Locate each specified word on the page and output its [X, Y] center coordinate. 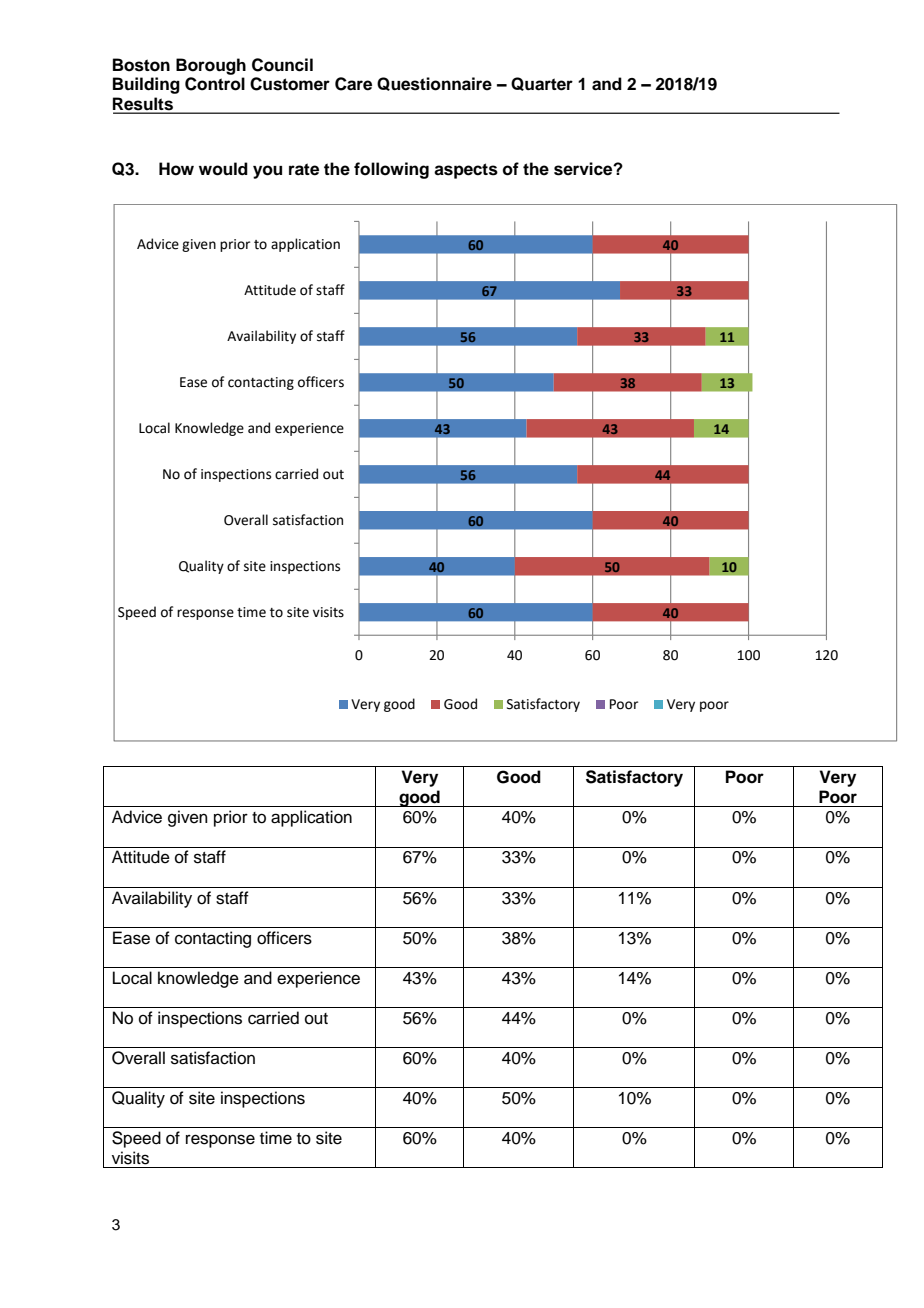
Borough [211, 66]
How [176, 169]
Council [282, 65]
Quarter [542, 84]
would [223, 169]
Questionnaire [434, 84]
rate [304, 169]
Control [215, 84]
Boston [141, 65]
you [267, 172]
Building [146, 85]
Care [353, 84]
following [391, 170]
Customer [290, 84]
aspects [466, 171]
